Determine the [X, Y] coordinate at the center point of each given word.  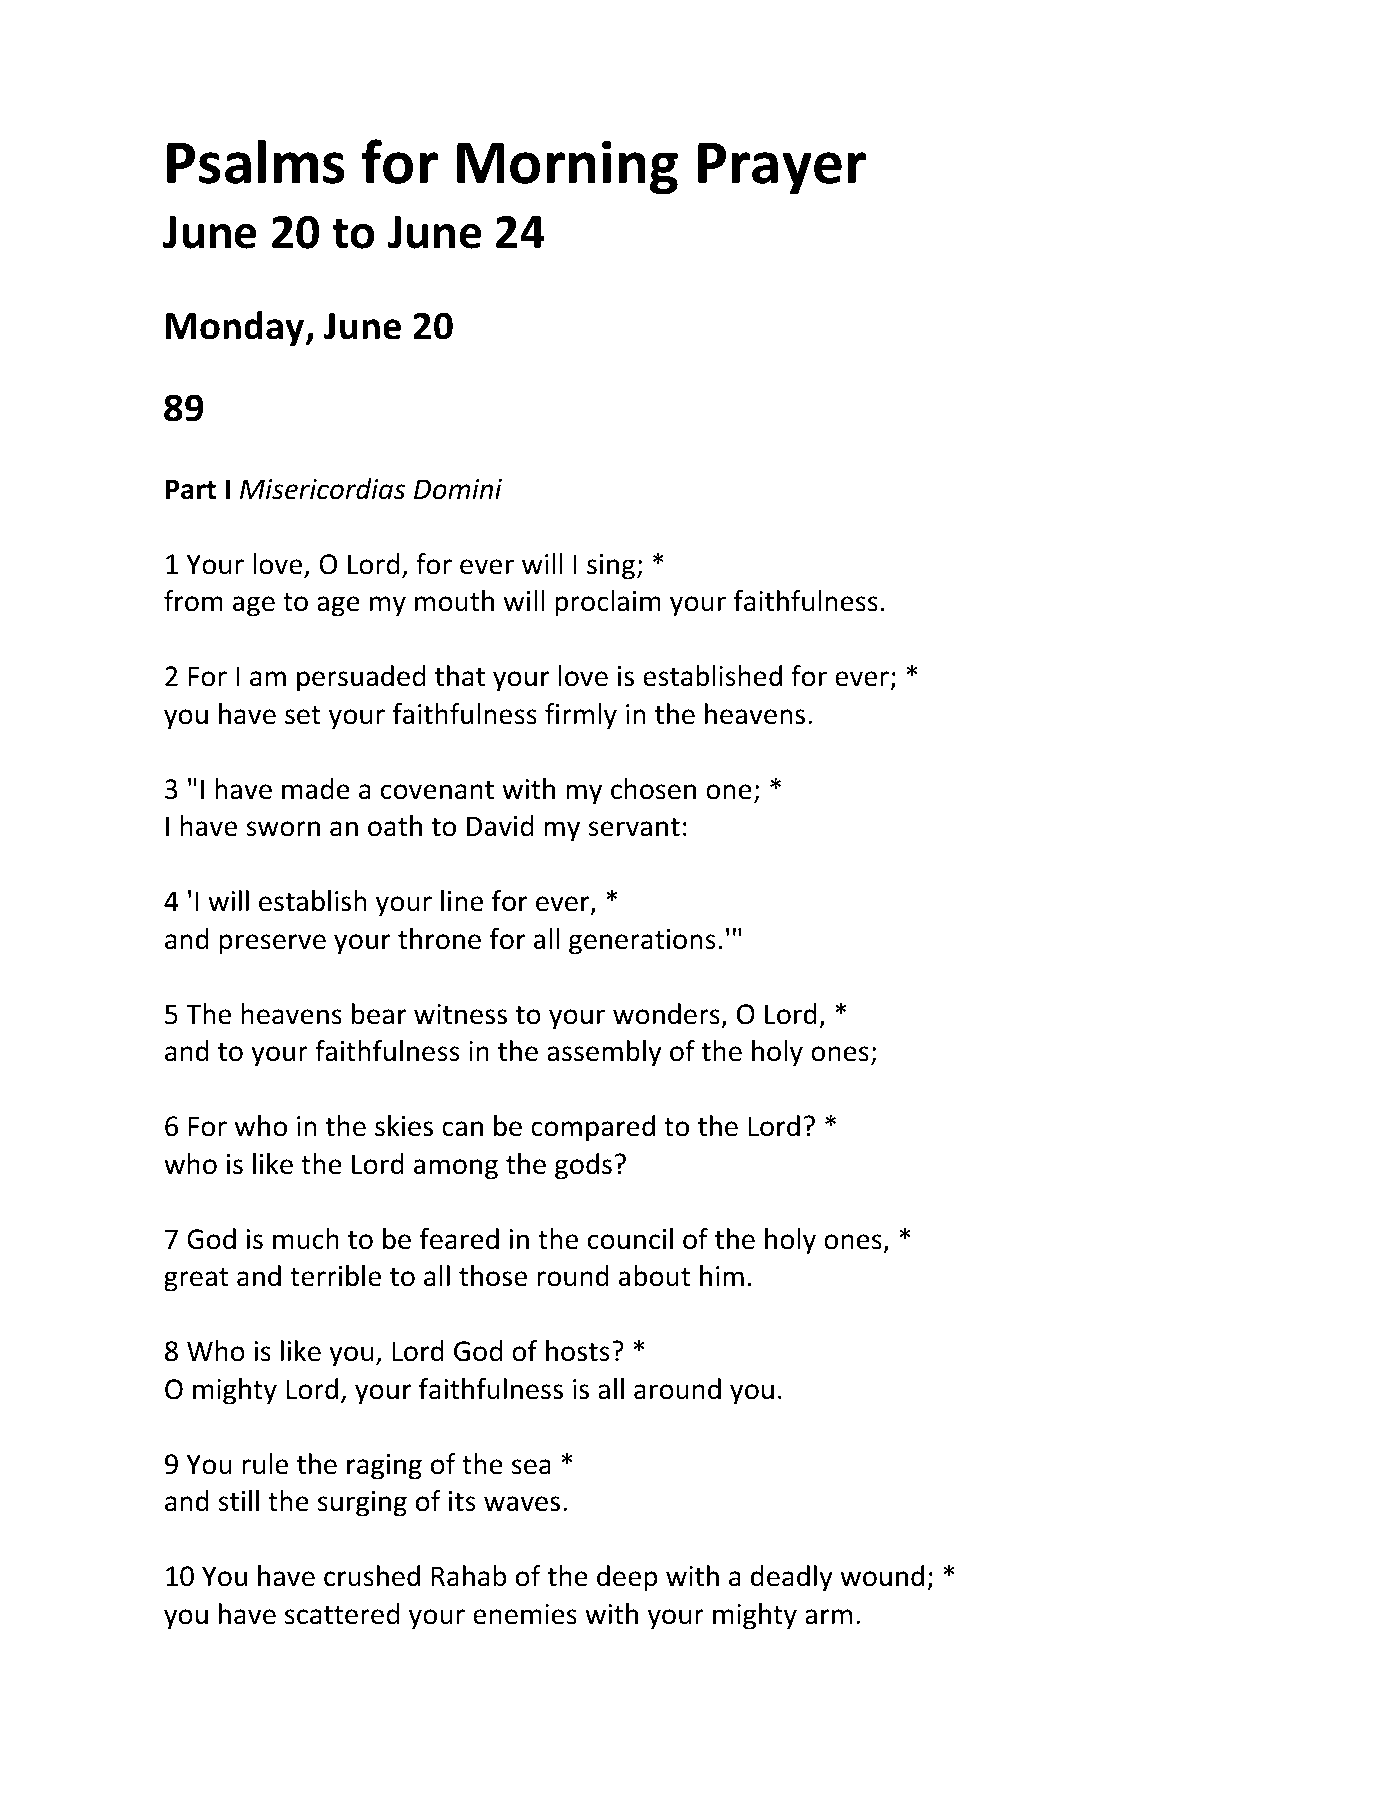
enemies [525, 1614]
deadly [792, 1578]
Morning [567, 167]
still [238, 1501]
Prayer [782, 168]
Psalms [256, 161]
